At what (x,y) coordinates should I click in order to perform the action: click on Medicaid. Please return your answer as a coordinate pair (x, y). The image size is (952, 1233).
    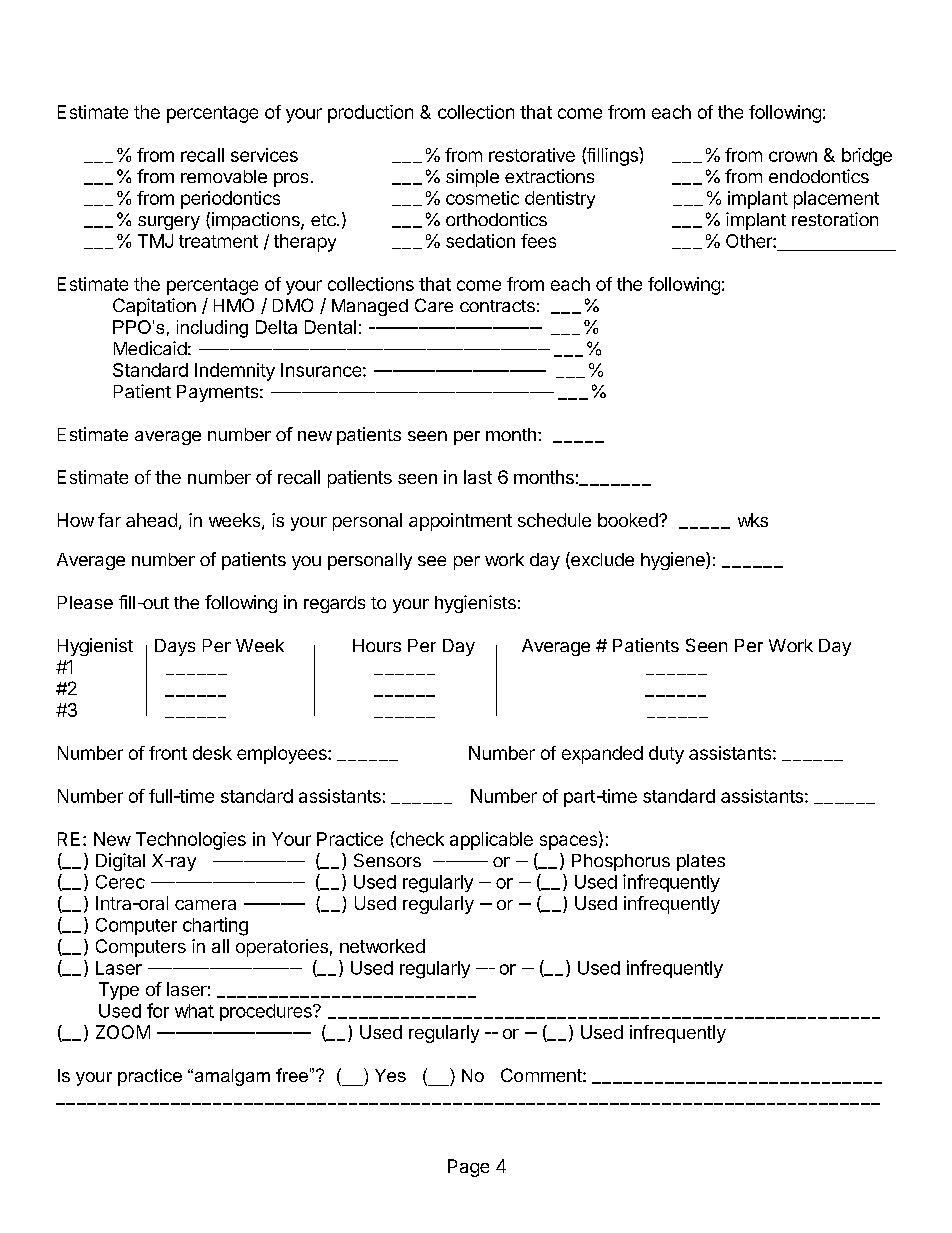
    Looking at the image, I should click on (150, 348).
